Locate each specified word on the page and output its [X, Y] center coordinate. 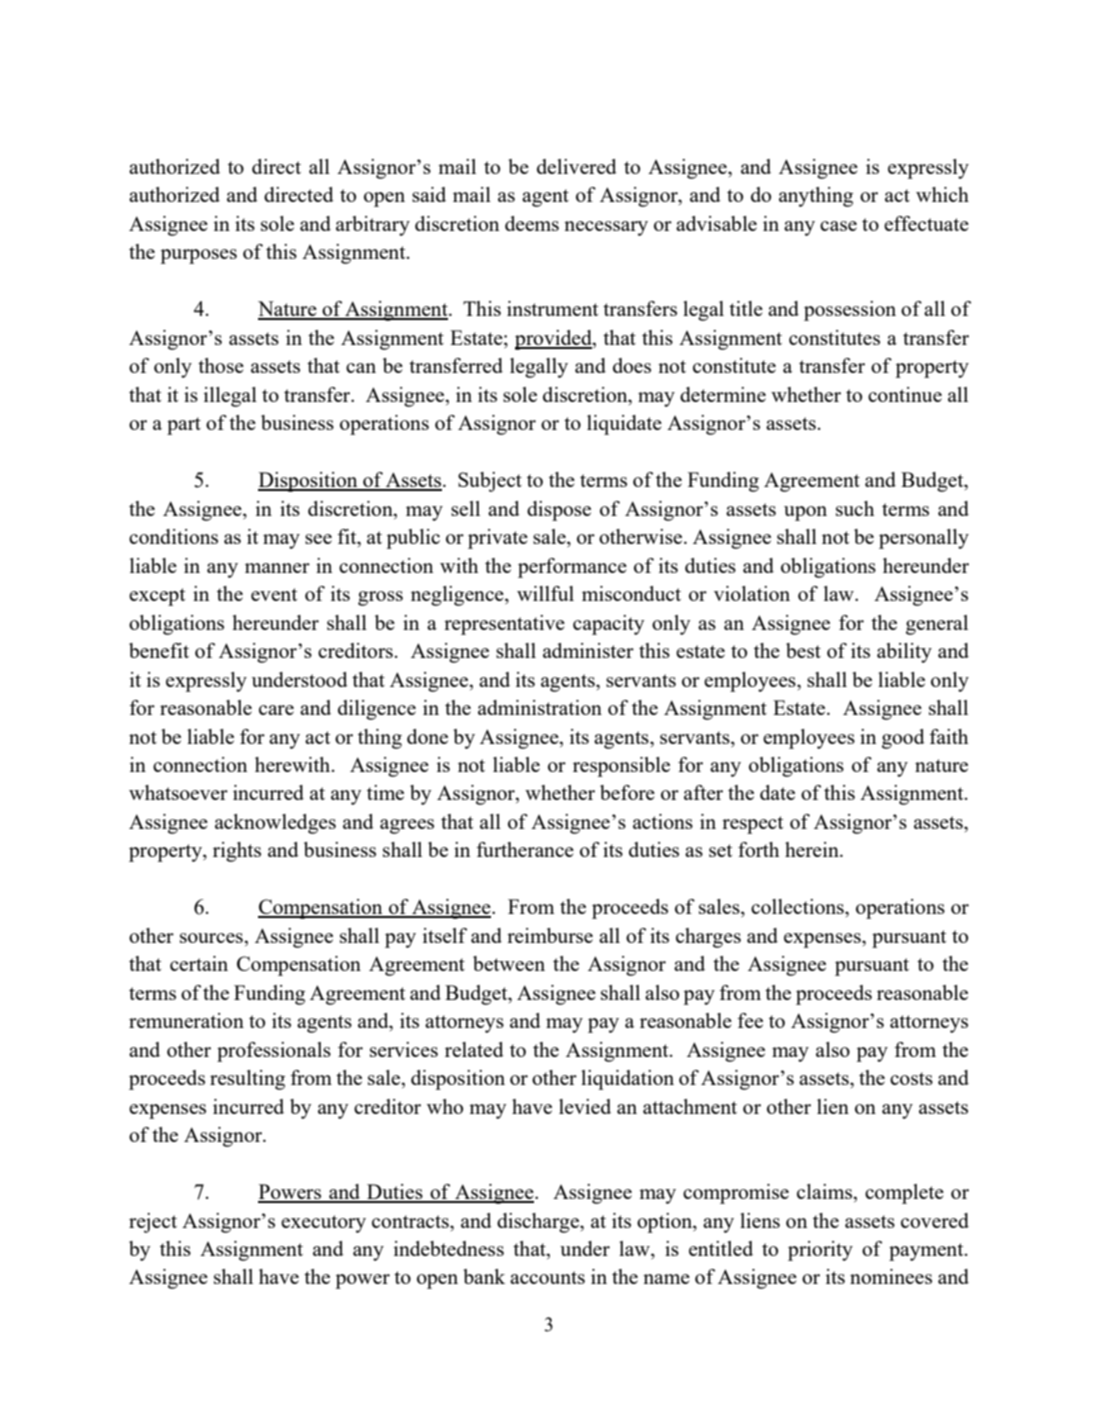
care [276, 710]
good [903, 739]
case [838, 226]
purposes [198, 256]
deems [532, 223]
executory [323, 1224]
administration [540, 707]
